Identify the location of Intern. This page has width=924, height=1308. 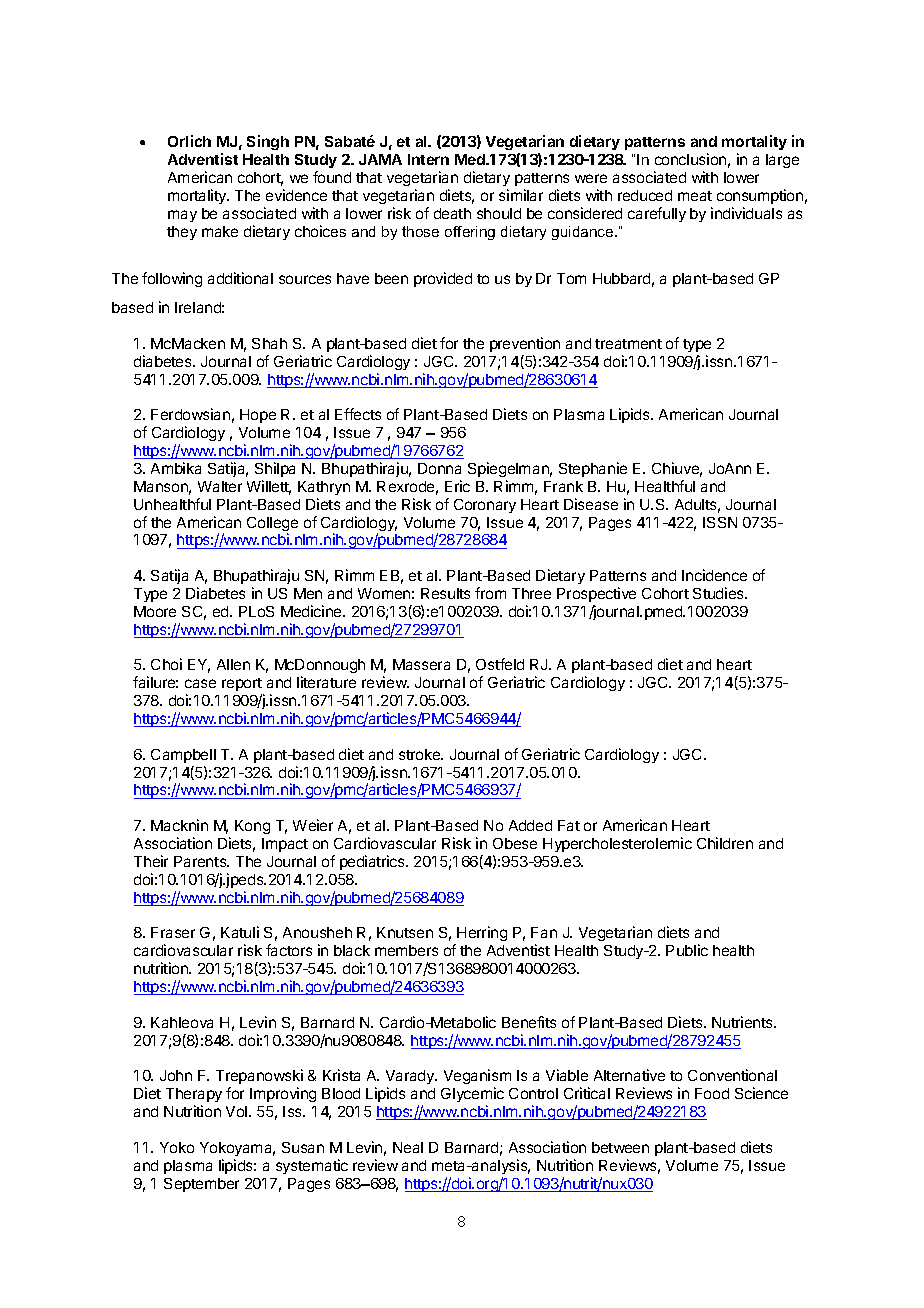
(428, 159).
